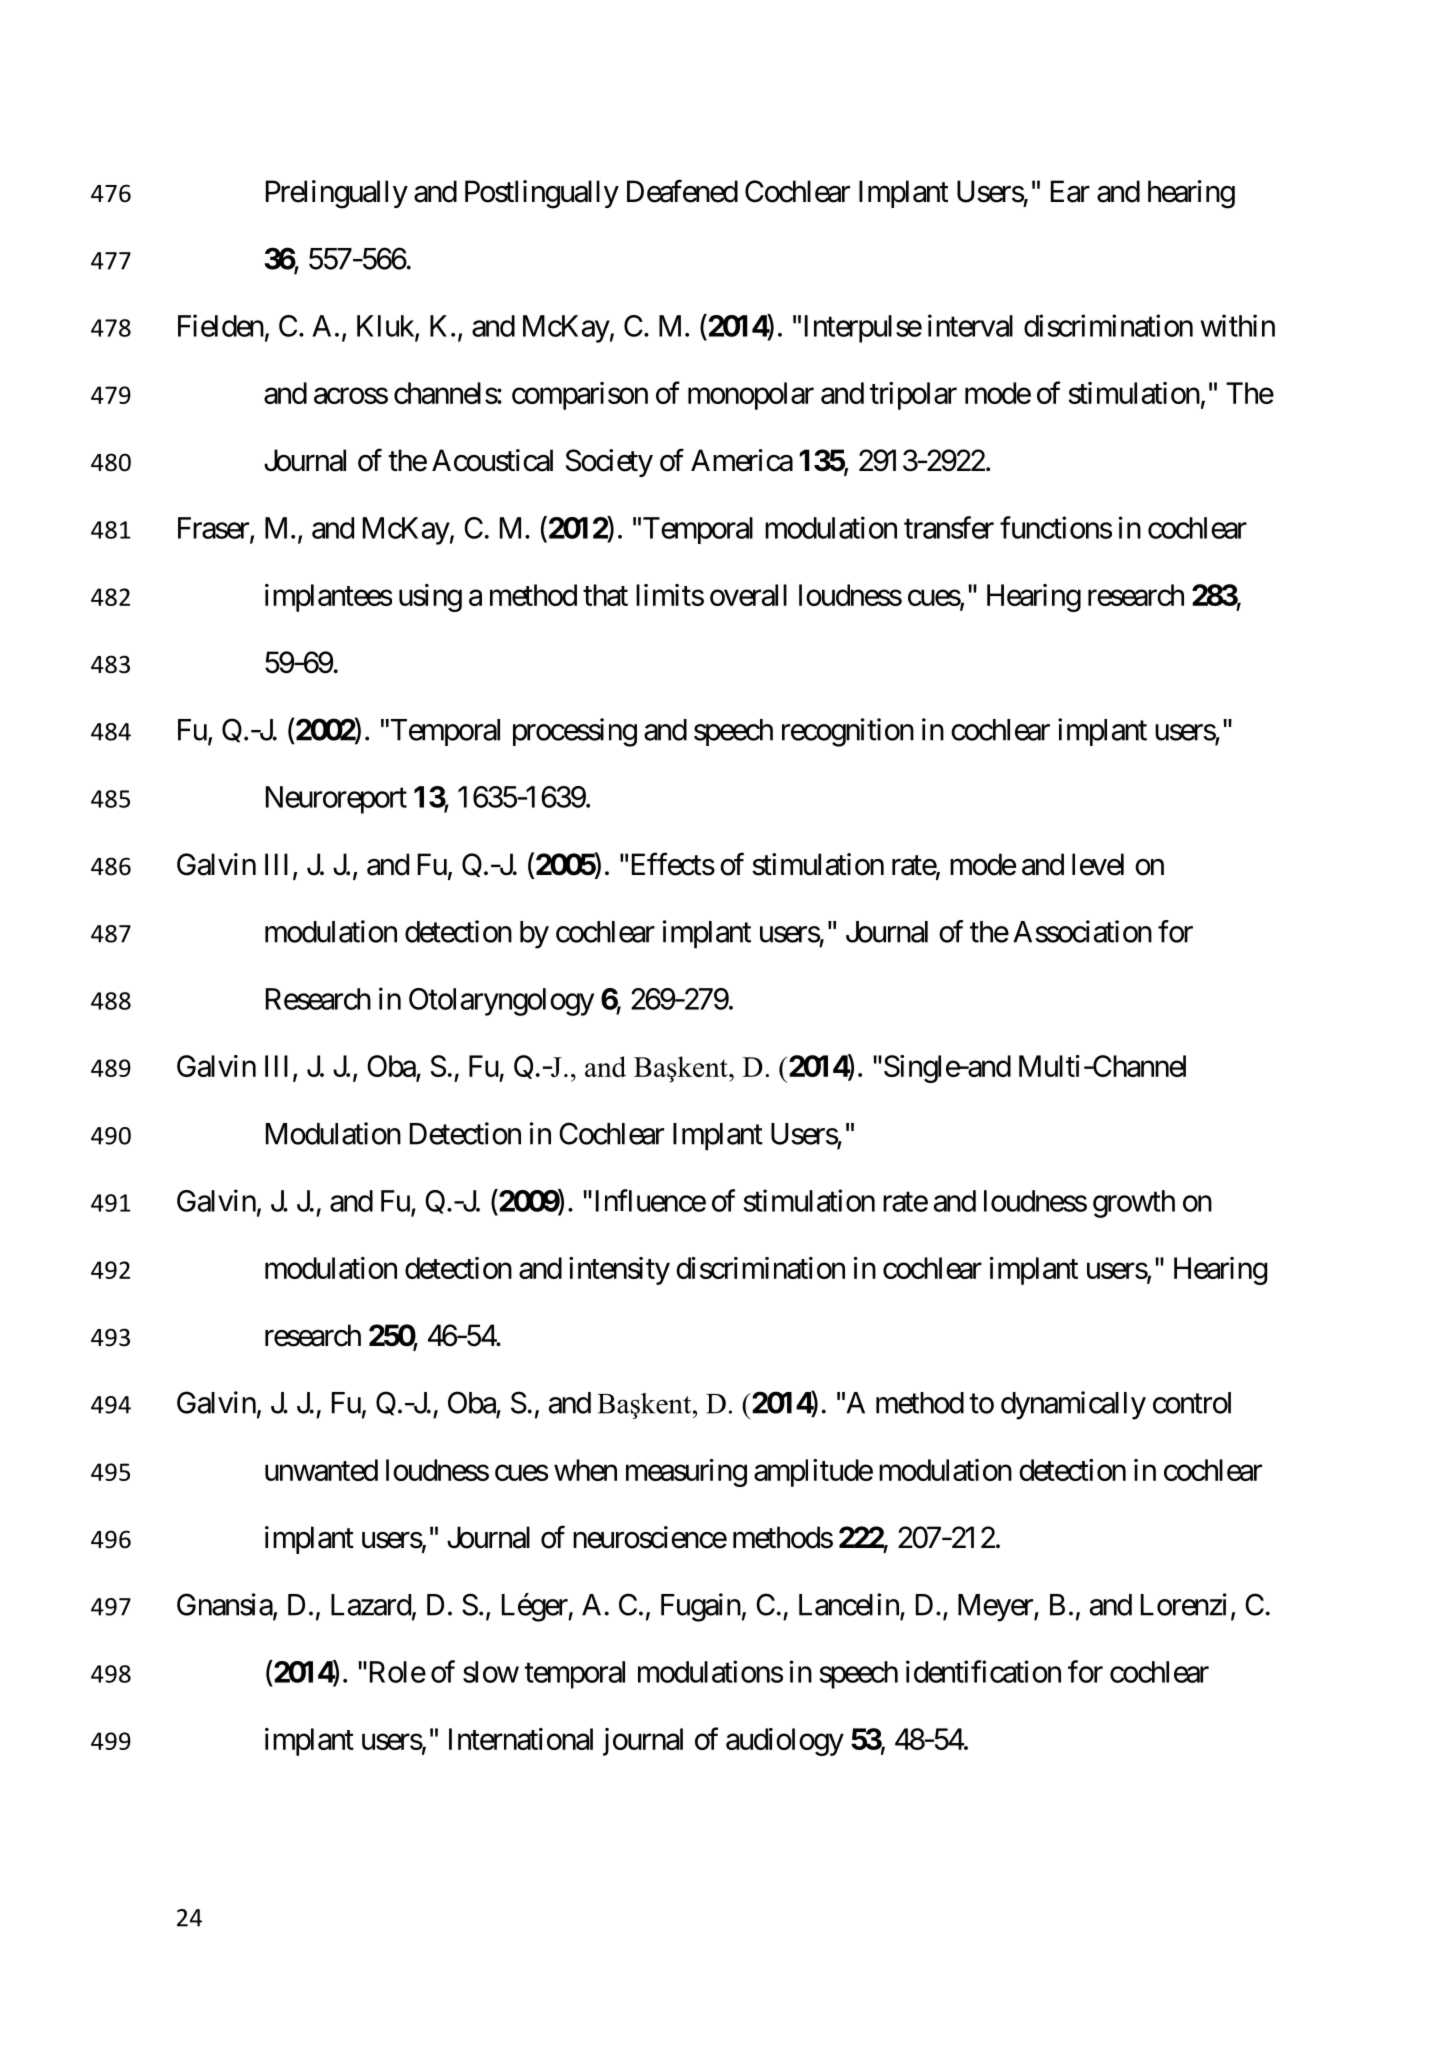 The height and width of the screenshot is (2053, 1451). What do you see at coordinates (785, 1742) in the screenshot?
I see `audiology` at bounding box center [785, 1742].
